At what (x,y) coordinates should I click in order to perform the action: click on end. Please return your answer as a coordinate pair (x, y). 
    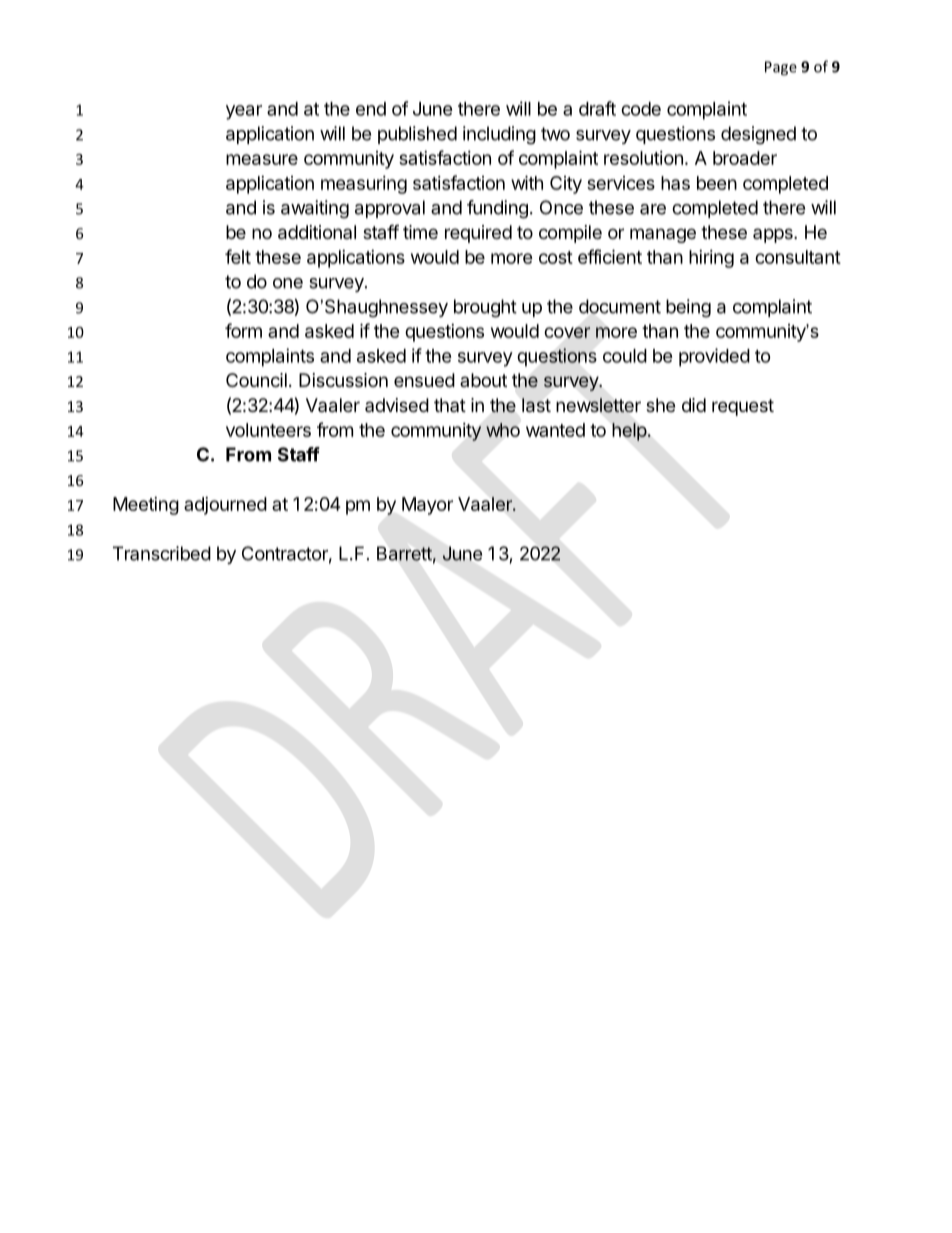
    Looking at the image, I should click on (371, 109).
